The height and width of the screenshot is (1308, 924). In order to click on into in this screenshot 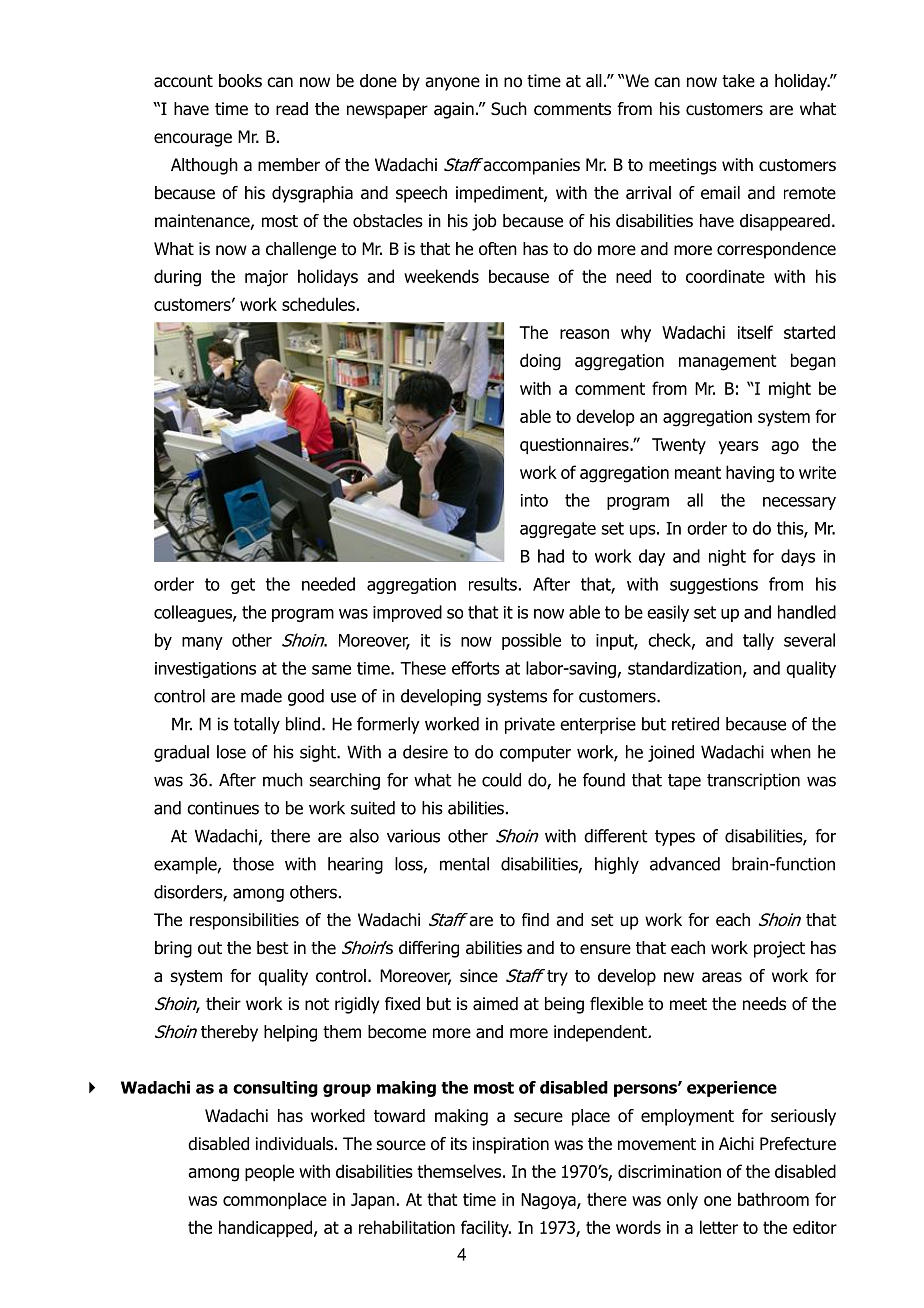, I will do `click(534, 500)`.
